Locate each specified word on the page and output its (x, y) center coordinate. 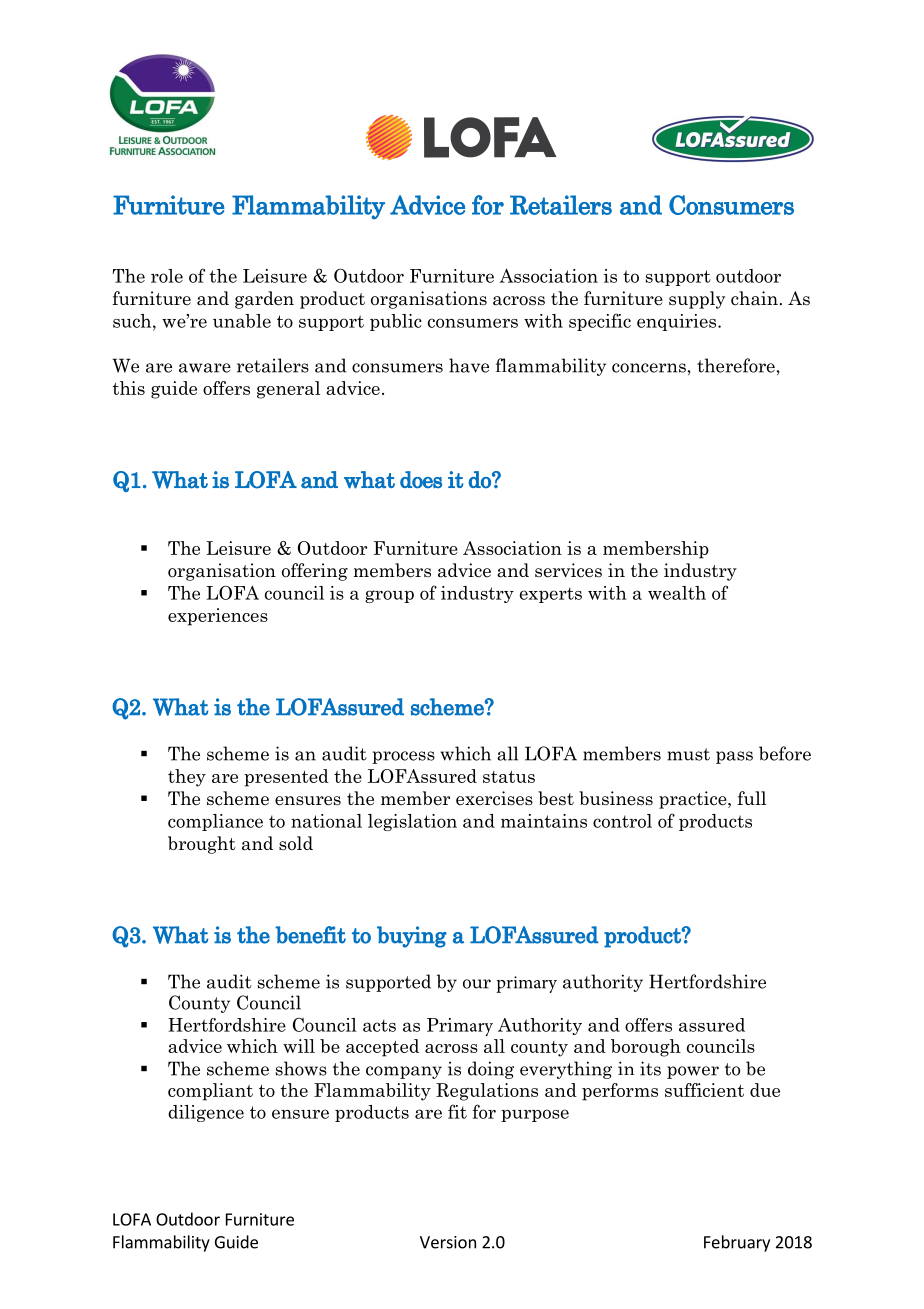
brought (202, 845)
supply (697, 300)
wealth (677, 593)
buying (412, 937)
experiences (218, 617)
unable (242, 321)
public (396, 322)
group (389, 596)
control (622, 821)
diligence (206, 1113)
